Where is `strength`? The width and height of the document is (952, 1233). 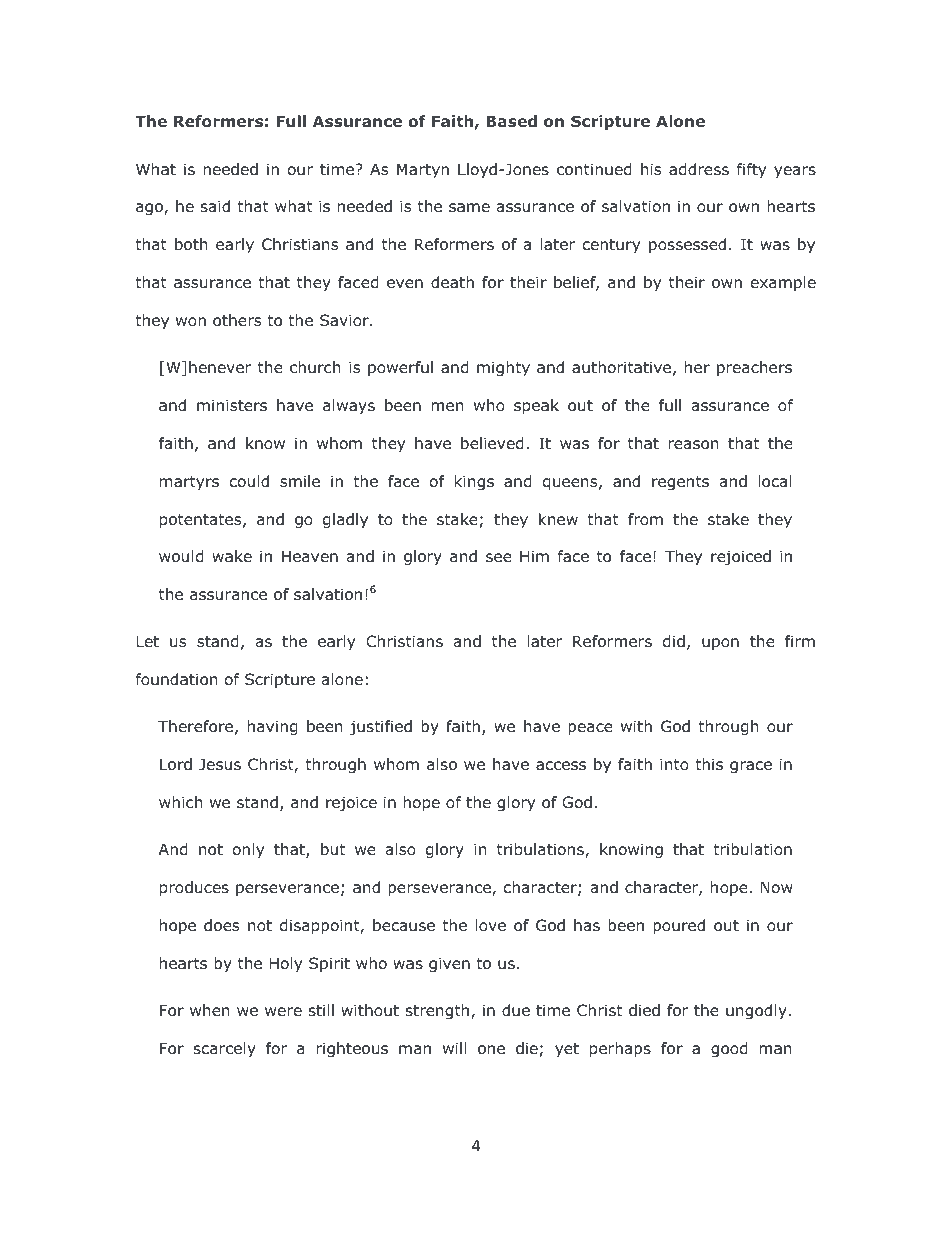 strength is located at coordinates (439, 1011).
